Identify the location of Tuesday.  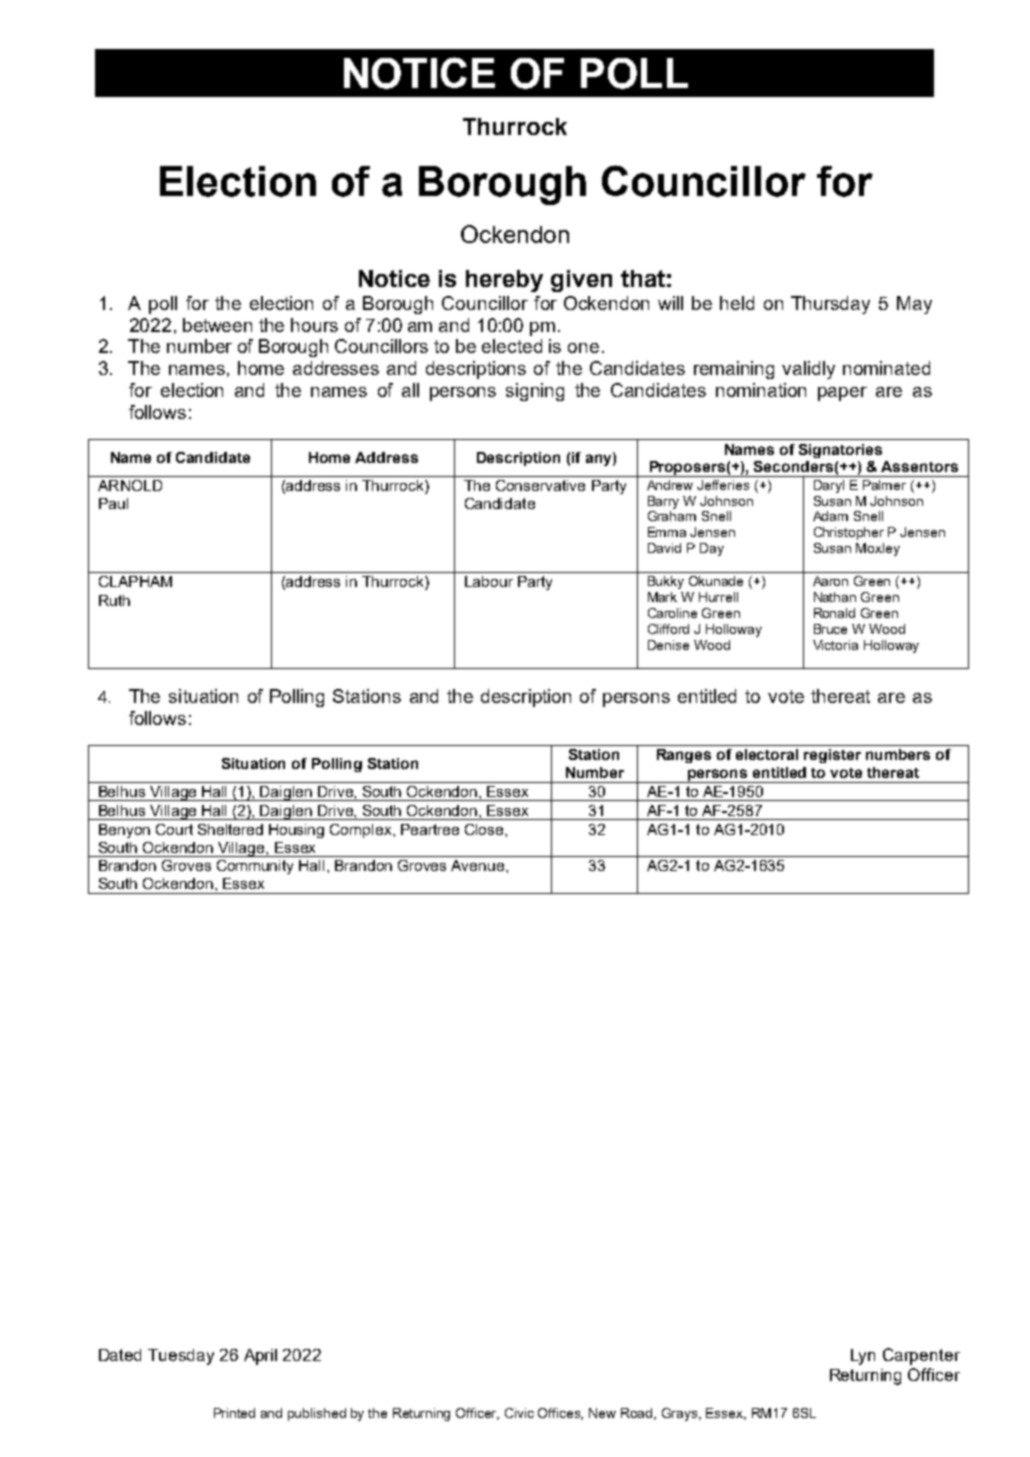
(181, 1357).
